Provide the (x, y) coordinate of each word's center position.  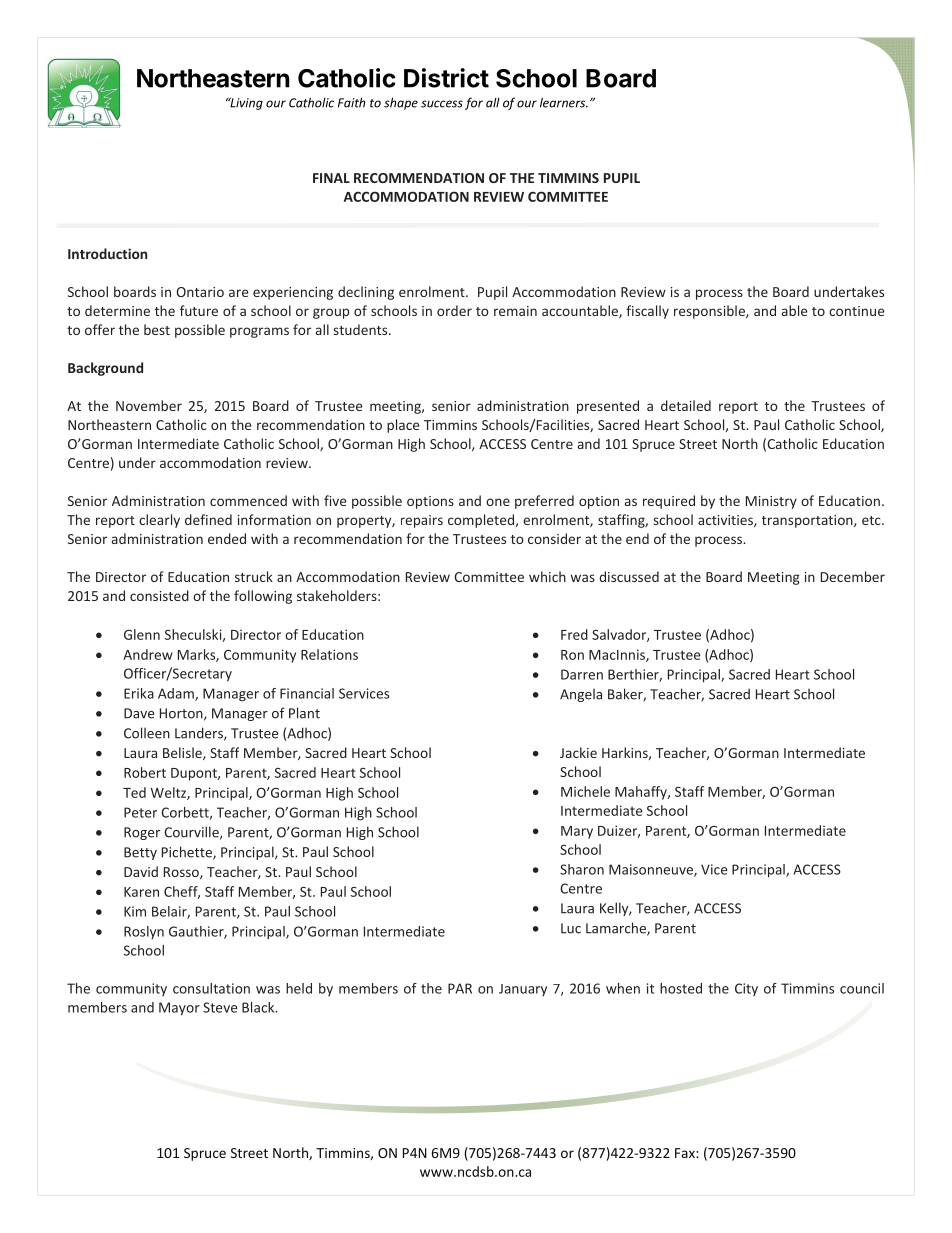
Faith (351, 102)
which (547, 576)
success (442, 104)
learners (564, 102)
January (523, 990)
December (853, 576)
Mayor (179, 1009)
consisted (159, 595)
